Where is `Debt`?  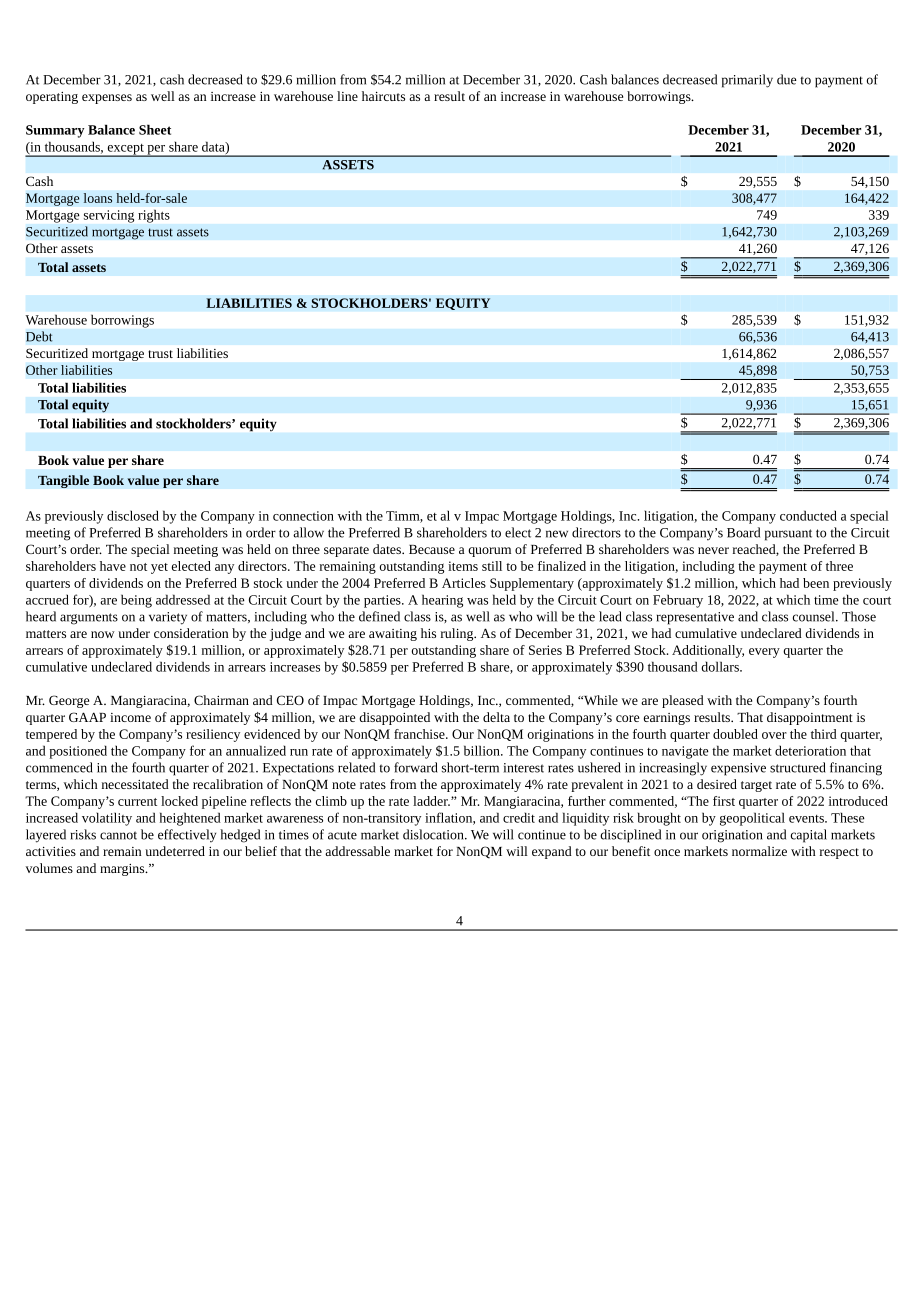
Debt is located at coordinates (39, 336).
